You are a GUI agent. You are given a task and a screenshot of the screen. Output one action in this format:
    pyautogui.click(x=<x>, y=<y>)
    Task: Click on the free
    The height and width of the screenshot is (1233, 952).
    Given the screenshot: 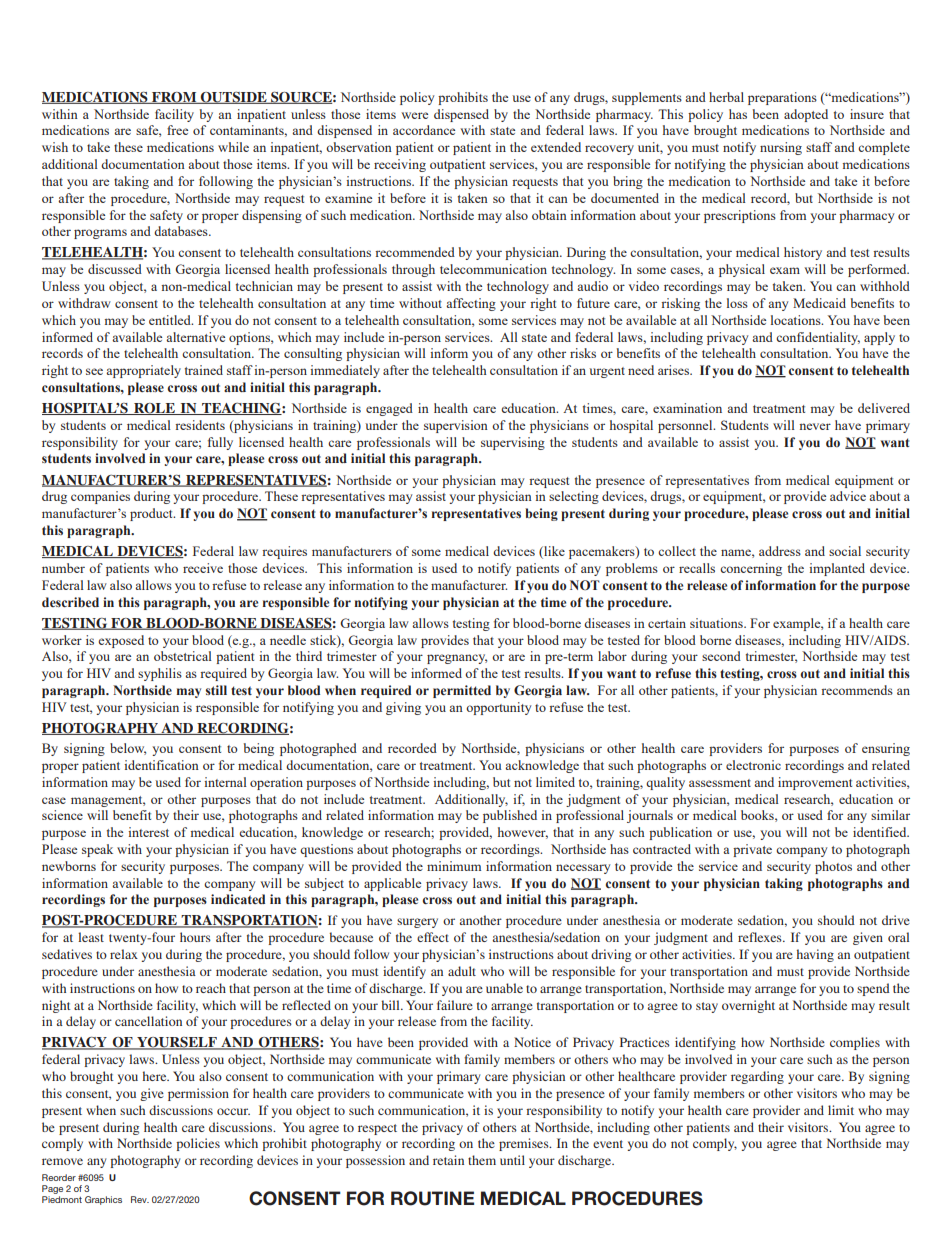 What is the action you would take?
    pyautogui.click(x=177, y=130)
